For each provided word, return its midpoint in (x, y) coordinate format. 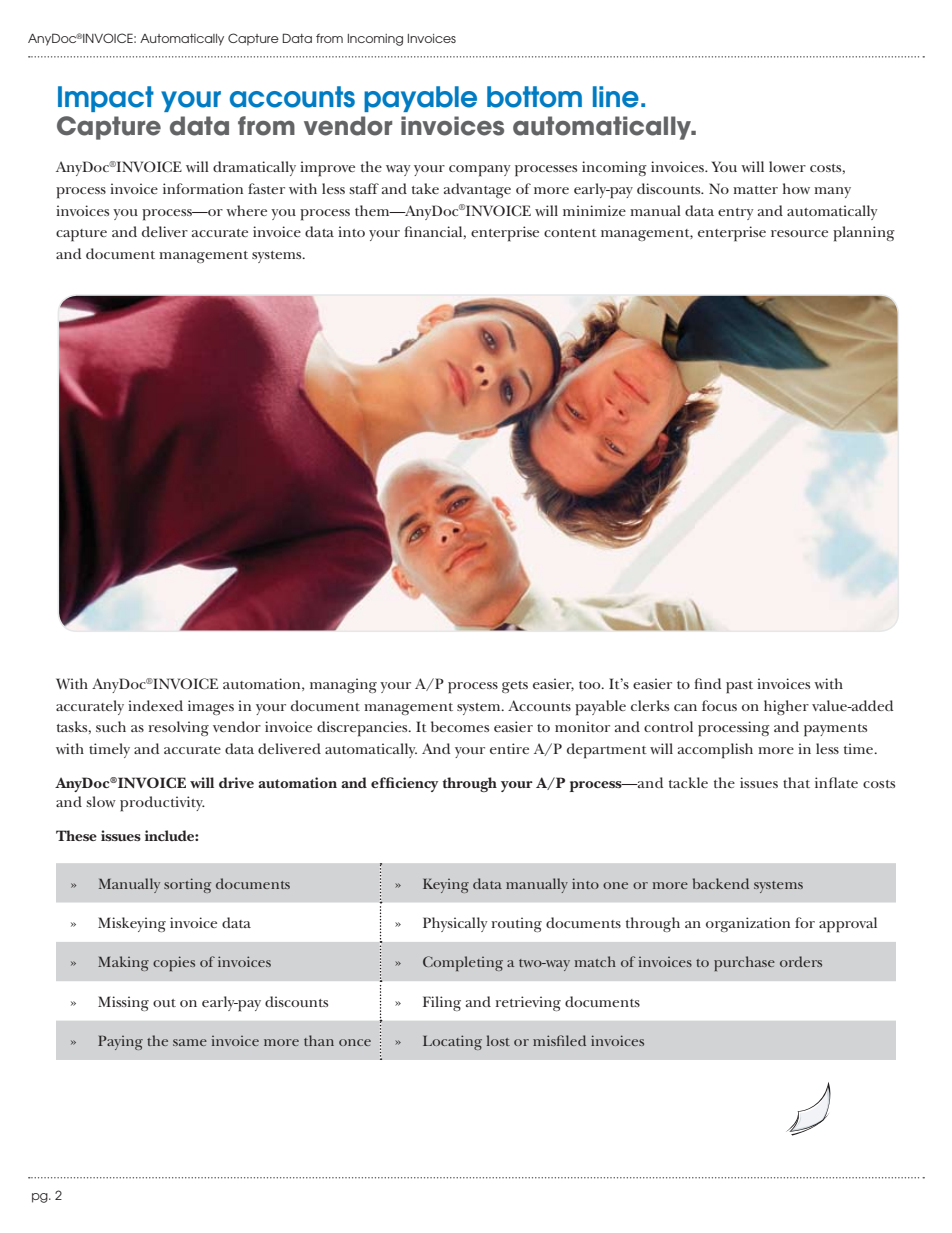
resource (799, 233)
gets (515, 687)
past (739, 687)
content (570, 233)
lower (787, 166)
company (479, 171)
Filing (442, 1003)
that (796, 782)
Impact (106, 99)
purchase (744, 963)
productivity (162, 804)
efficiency (404, 784)
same (190, 1042)
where (246, 210)
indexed (155, 705)
